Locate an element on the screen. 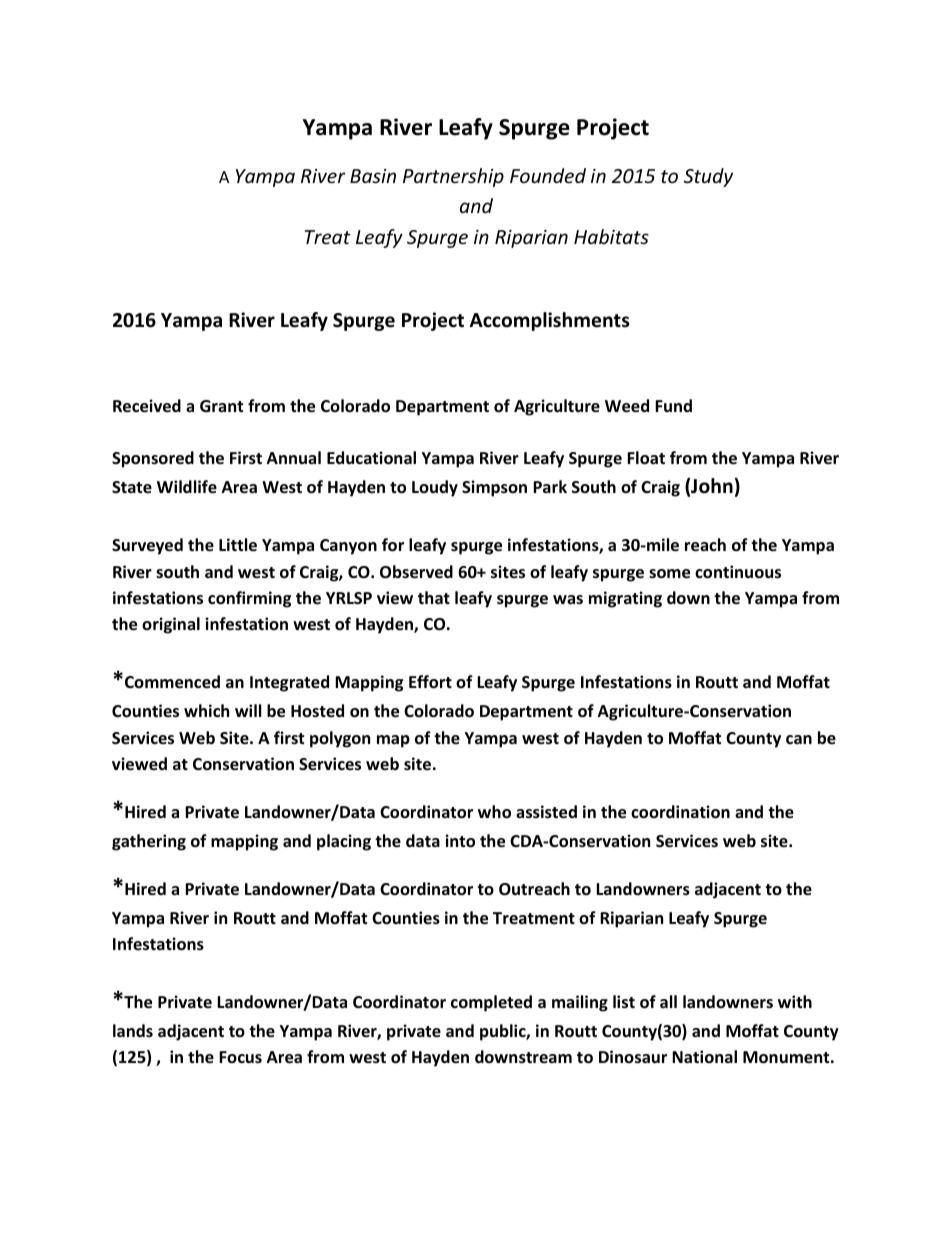  Educational is located at coordinates (371, 458).
